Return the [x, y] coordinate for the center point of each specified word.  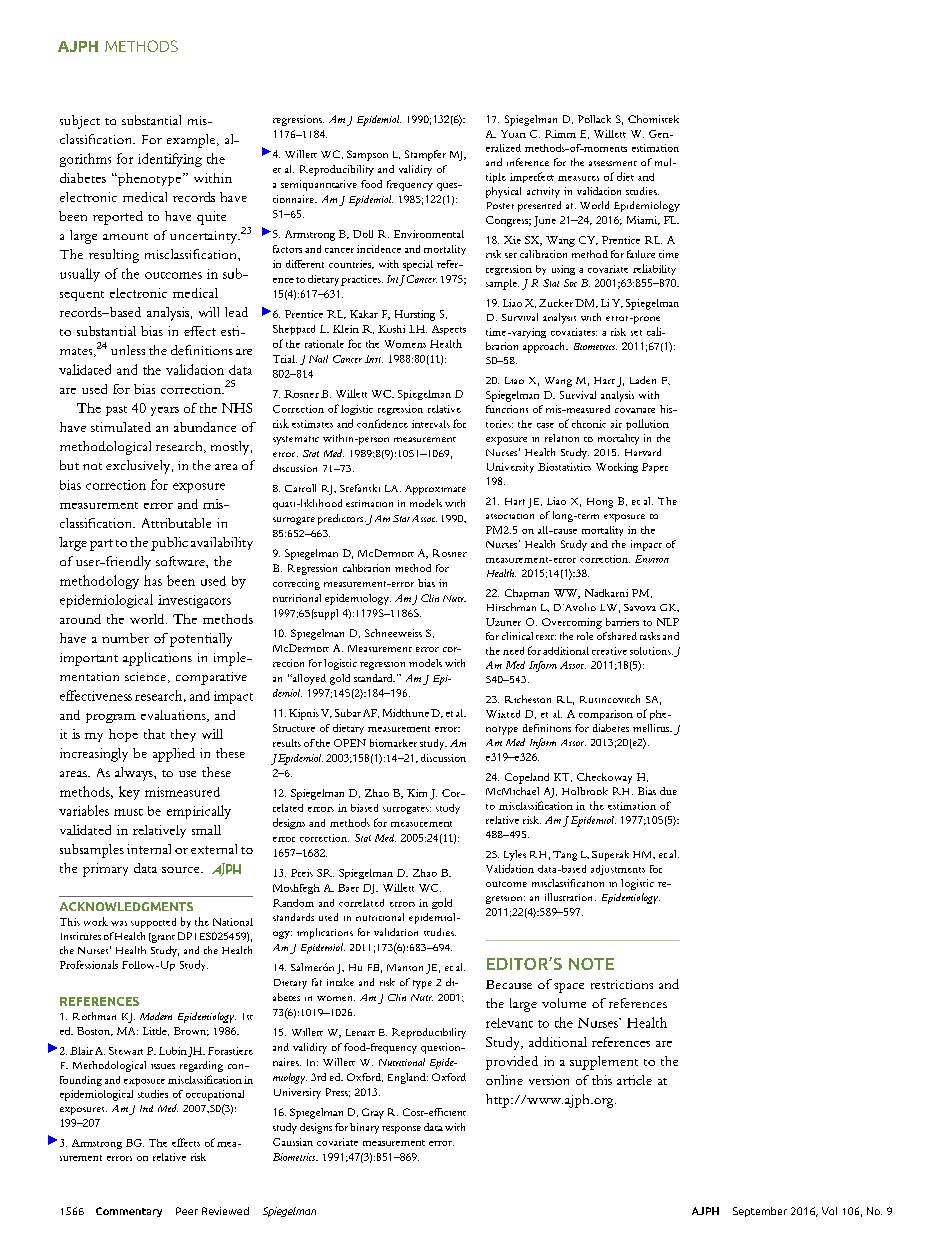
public [169, 544]
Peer [187, 1211]
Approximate [435, 490]
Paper [655, 468]
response [401, 1130]
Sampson [367, 155]
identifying [170, 160]
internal [149, 849]
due [668, 791]
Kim [417, 793]
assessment [613, 163]
